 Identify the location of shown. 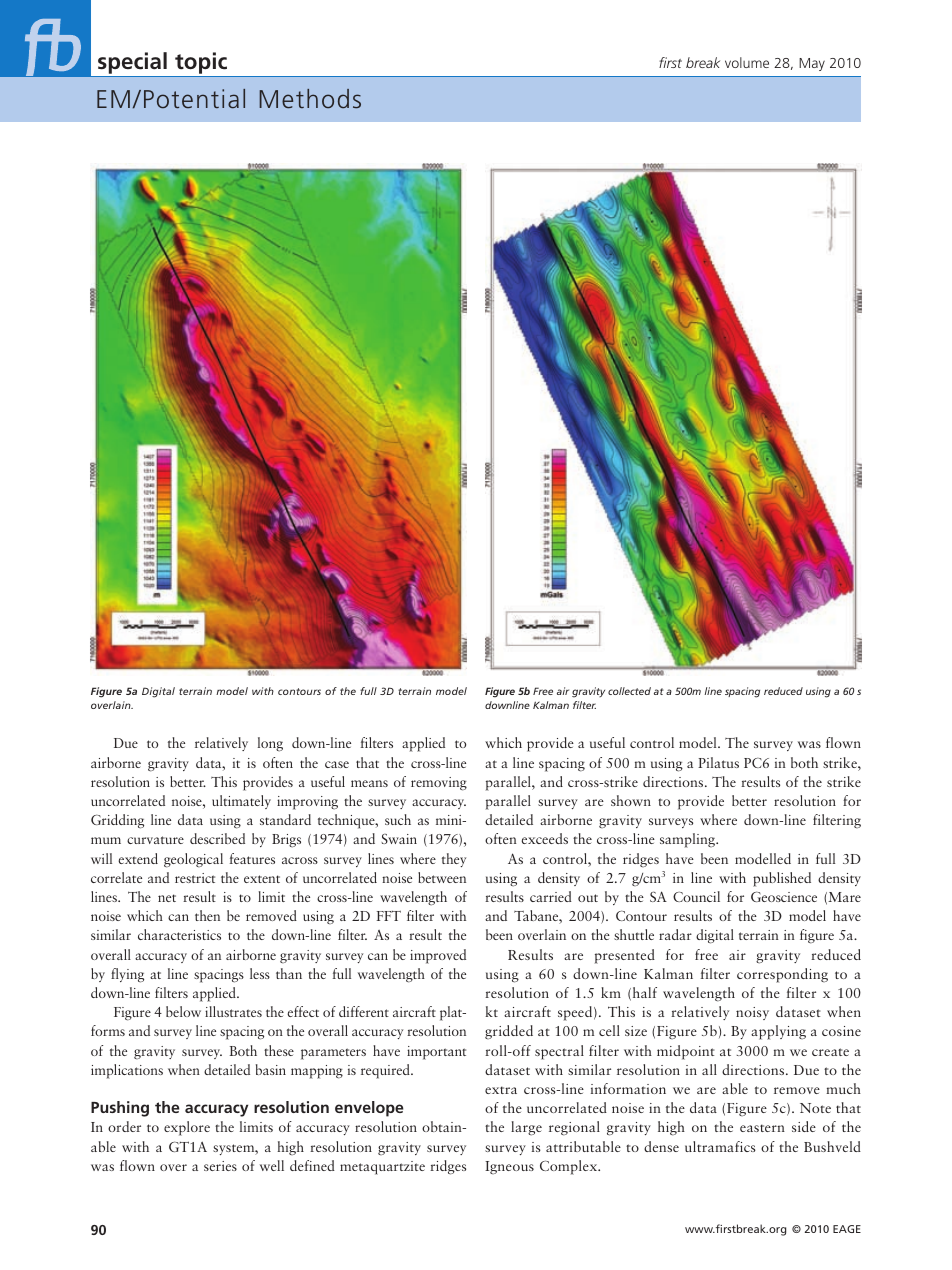
(631, 800).
